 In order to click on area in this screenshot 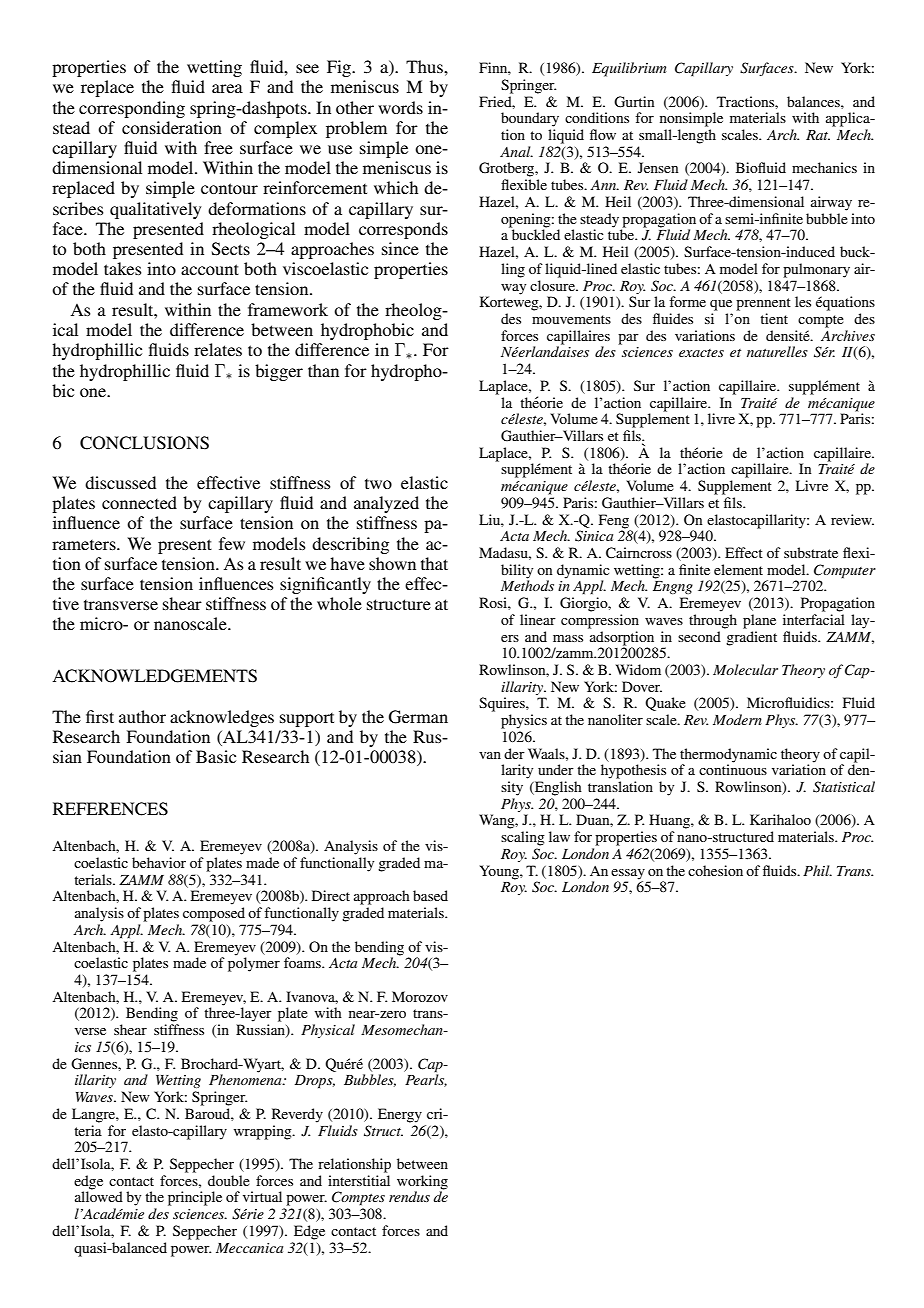, I will do `click(227, 88)`.
